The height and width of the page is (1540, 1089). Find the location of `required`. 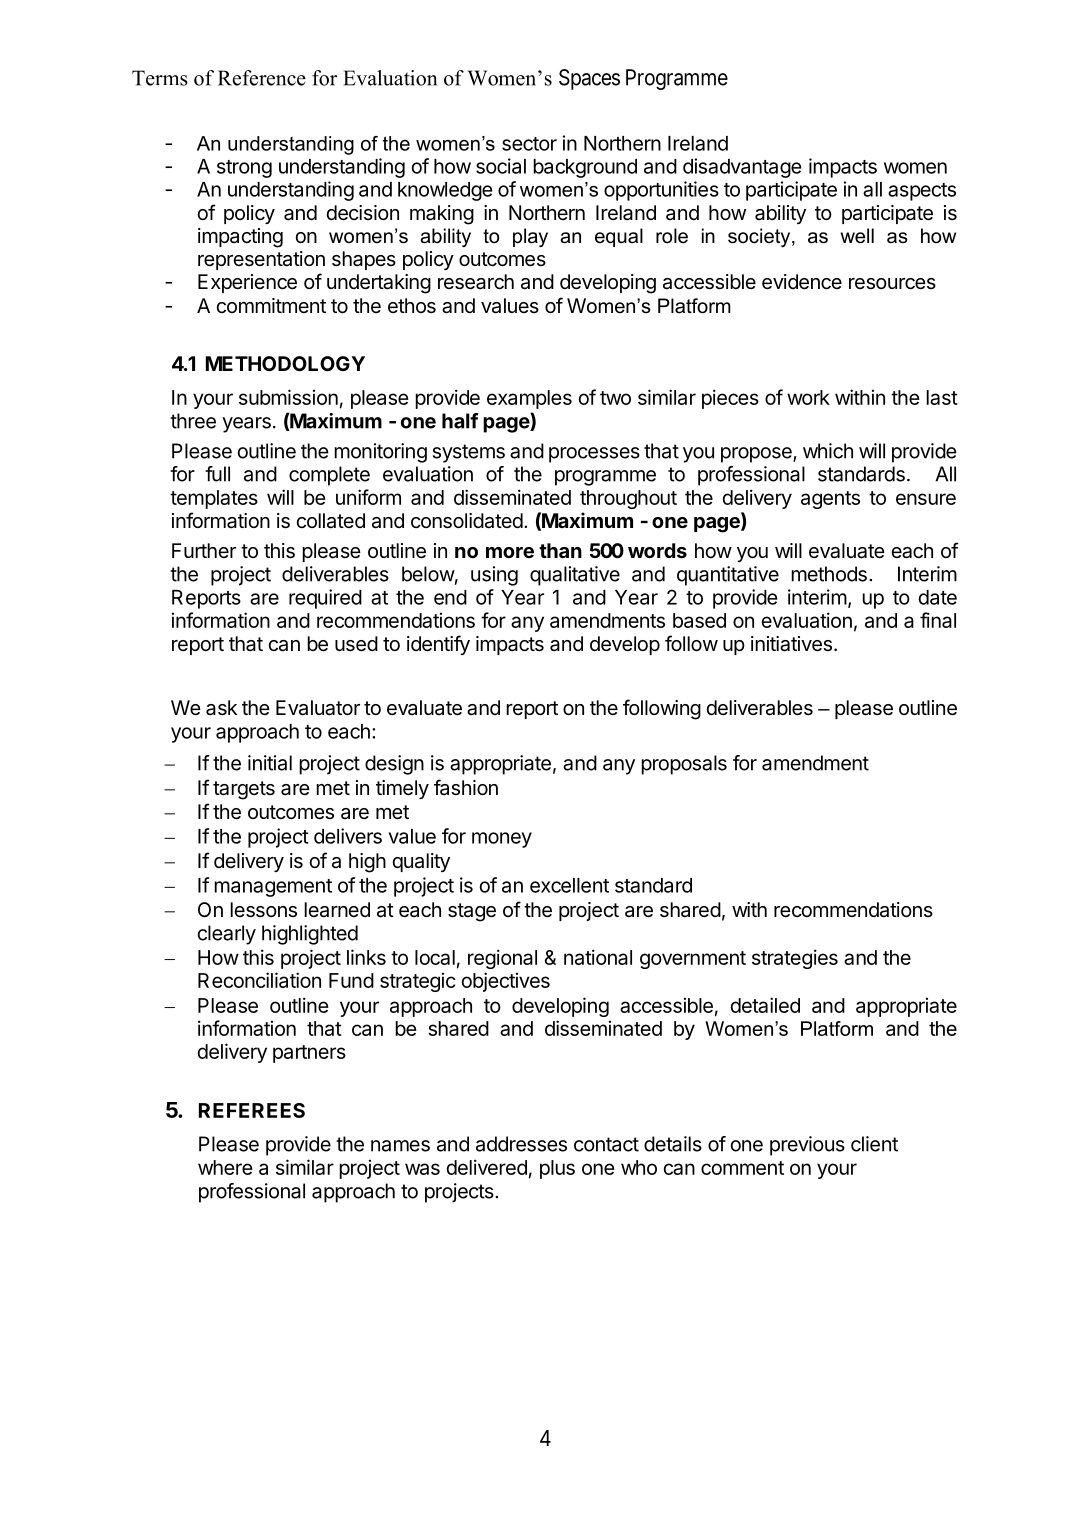

required is located at coordinates (325, 599).
